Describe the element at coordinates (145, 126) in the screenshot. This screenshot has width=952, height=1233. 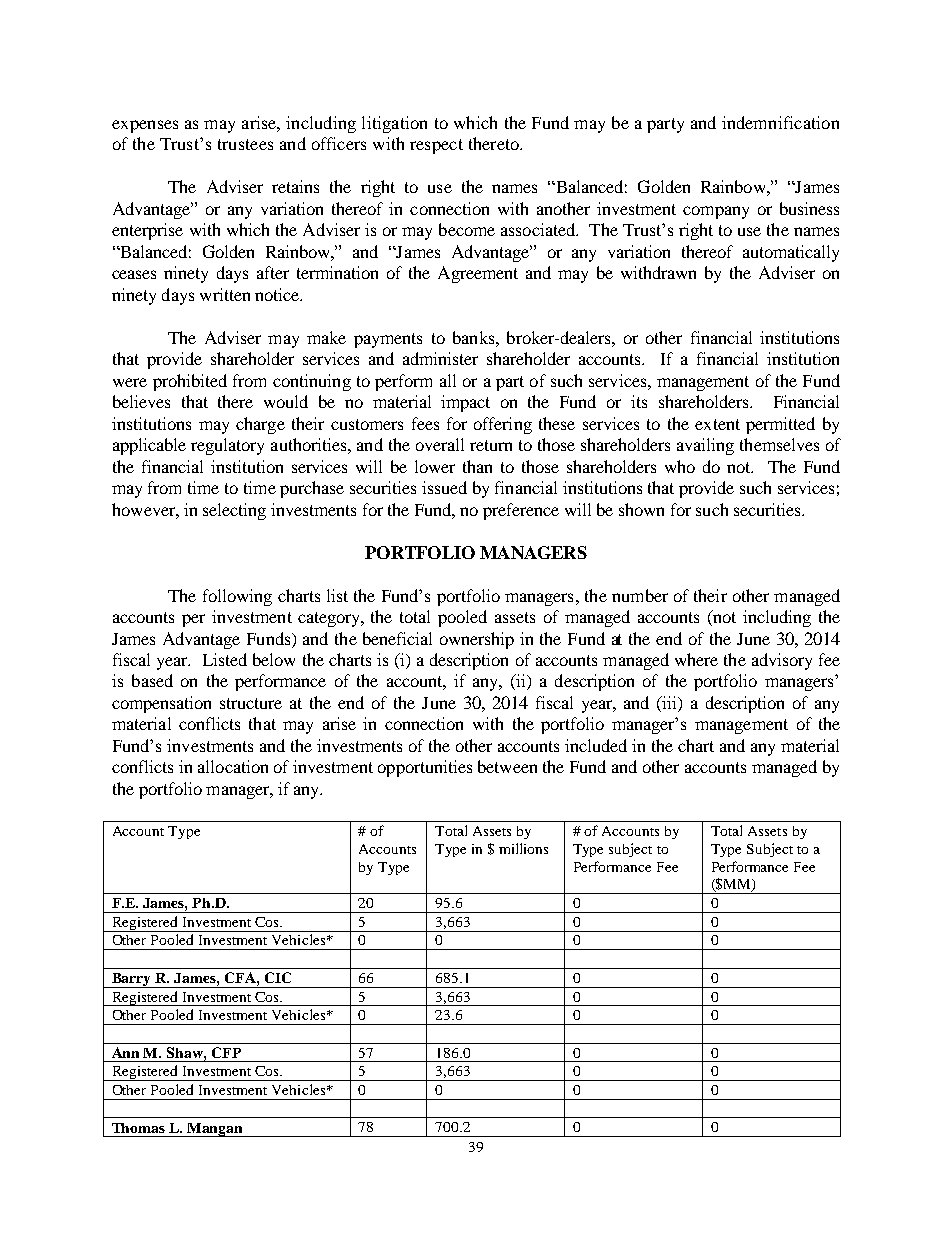
I see `expenses` at that location.
